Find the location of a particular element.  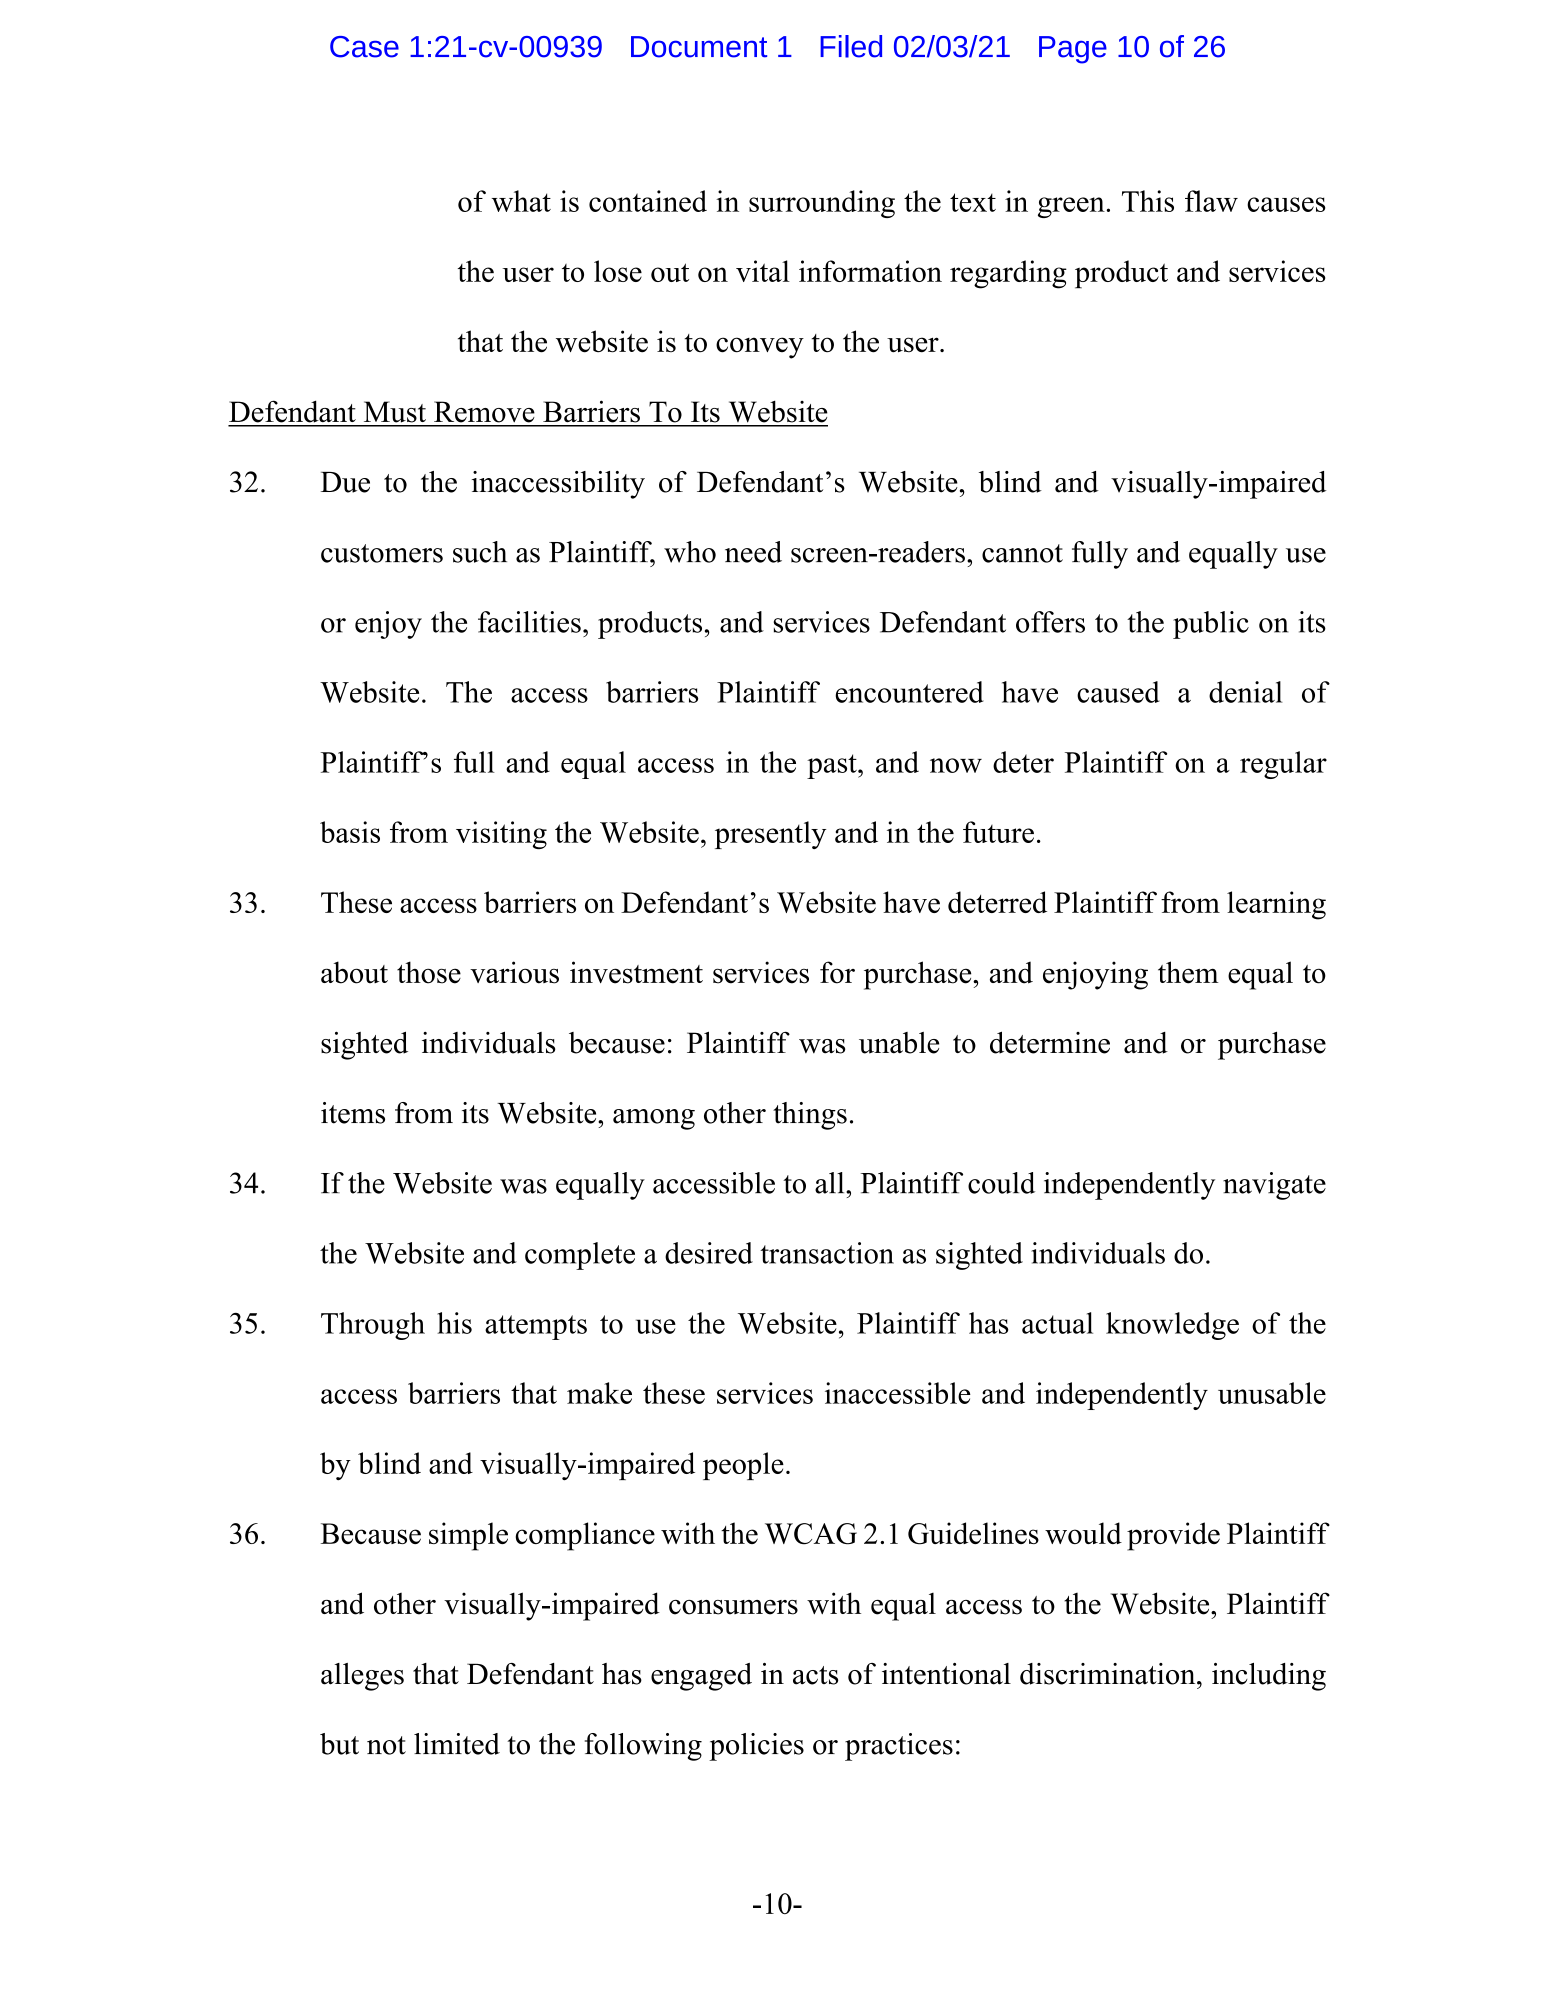

Case is located at coordinates (364, 47).
